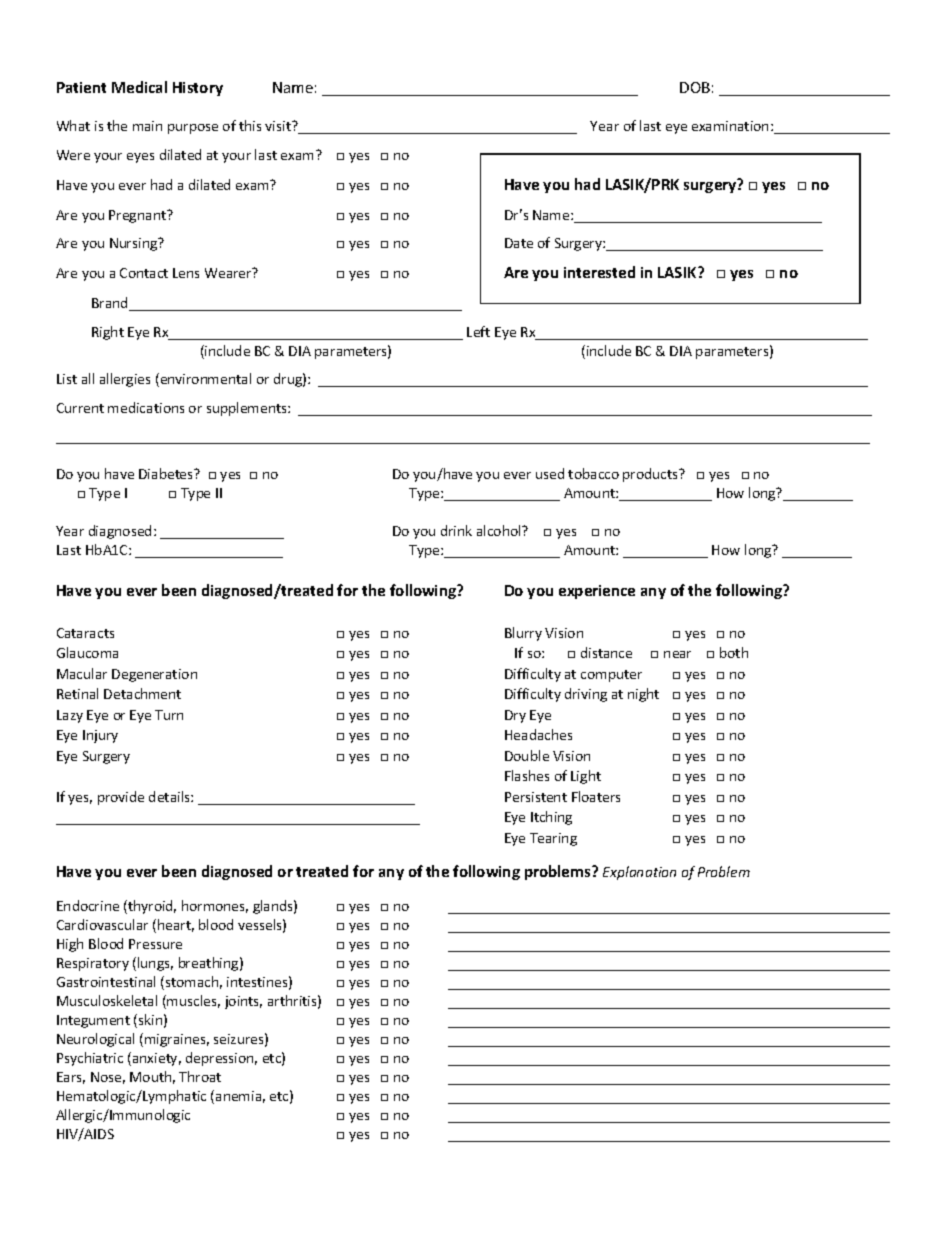 This screenshot has height=1233, width=952. Describe the element at coordinates (95, 1040) in the screenshot. I see `Neurological` at that location.
